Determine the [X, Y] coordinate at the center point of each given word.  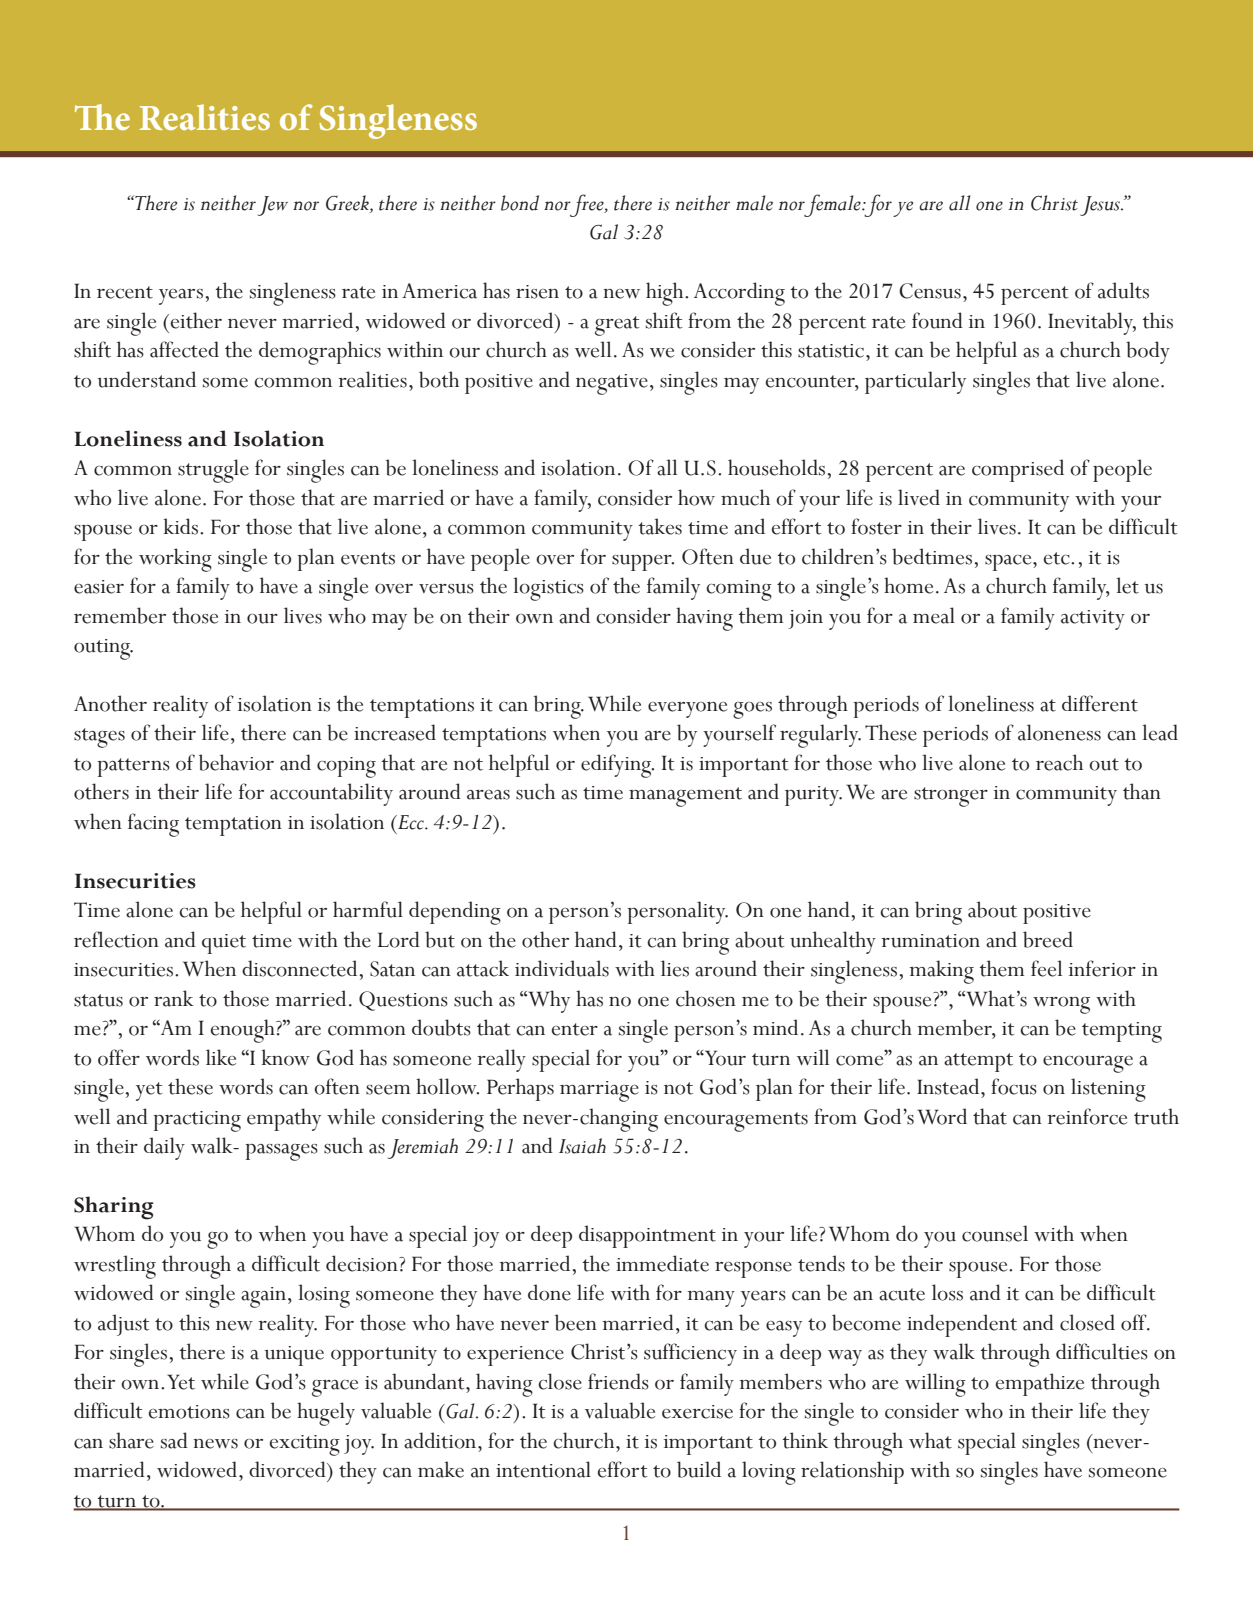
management [685, 797]
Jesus [1101, 206]
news [215, 1444]
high [666, 294]
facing [153, 825]
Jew [273, 206]
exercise [697, 1412]
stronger [951, 797]
